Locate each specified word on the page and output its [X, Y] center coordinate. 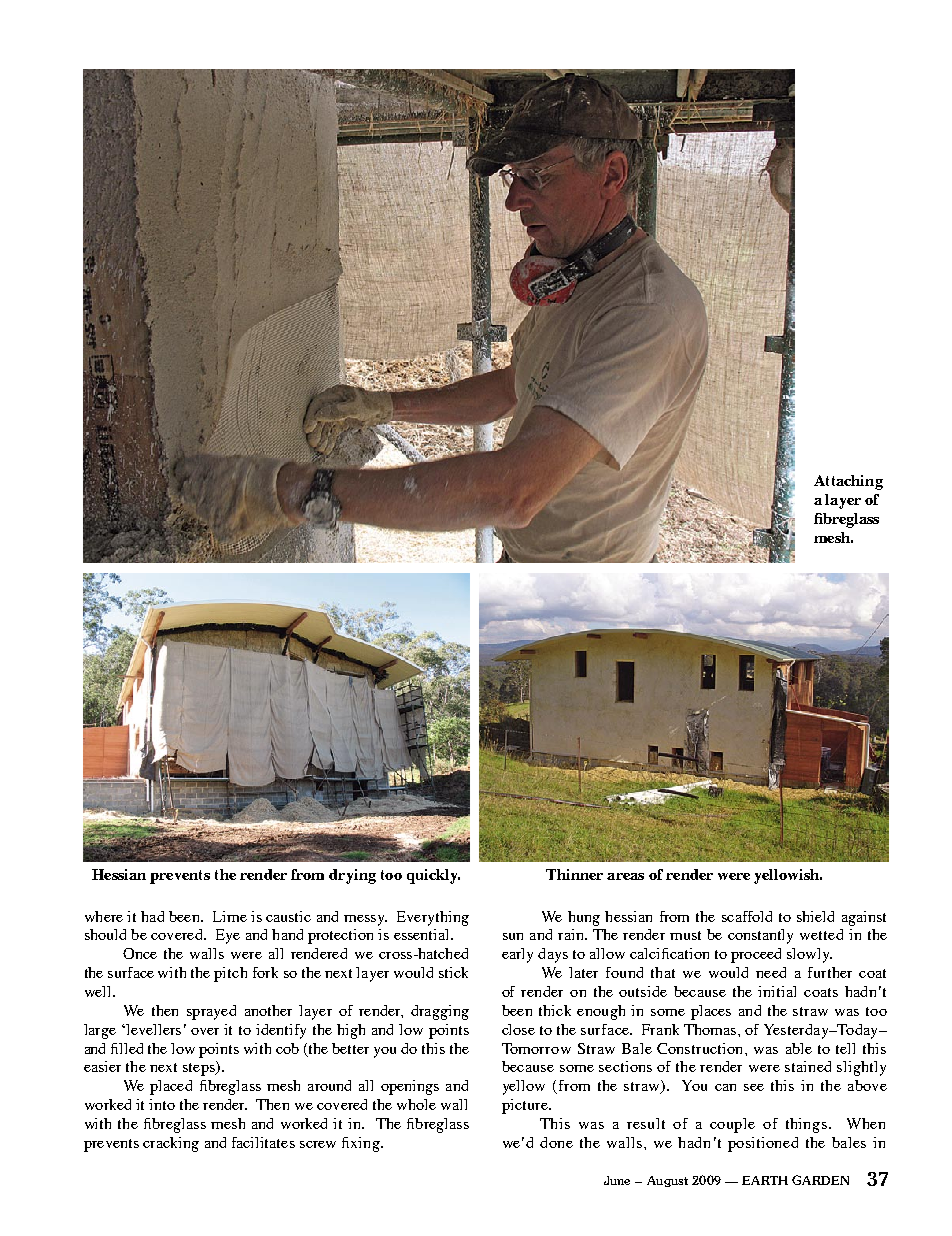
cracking [171, 1144]
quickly [433, 876]
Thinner [574, 874]
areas [625, 876]
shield [815, 916]
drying [352, 876]
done [556, 1142]
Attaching [848, 482]
